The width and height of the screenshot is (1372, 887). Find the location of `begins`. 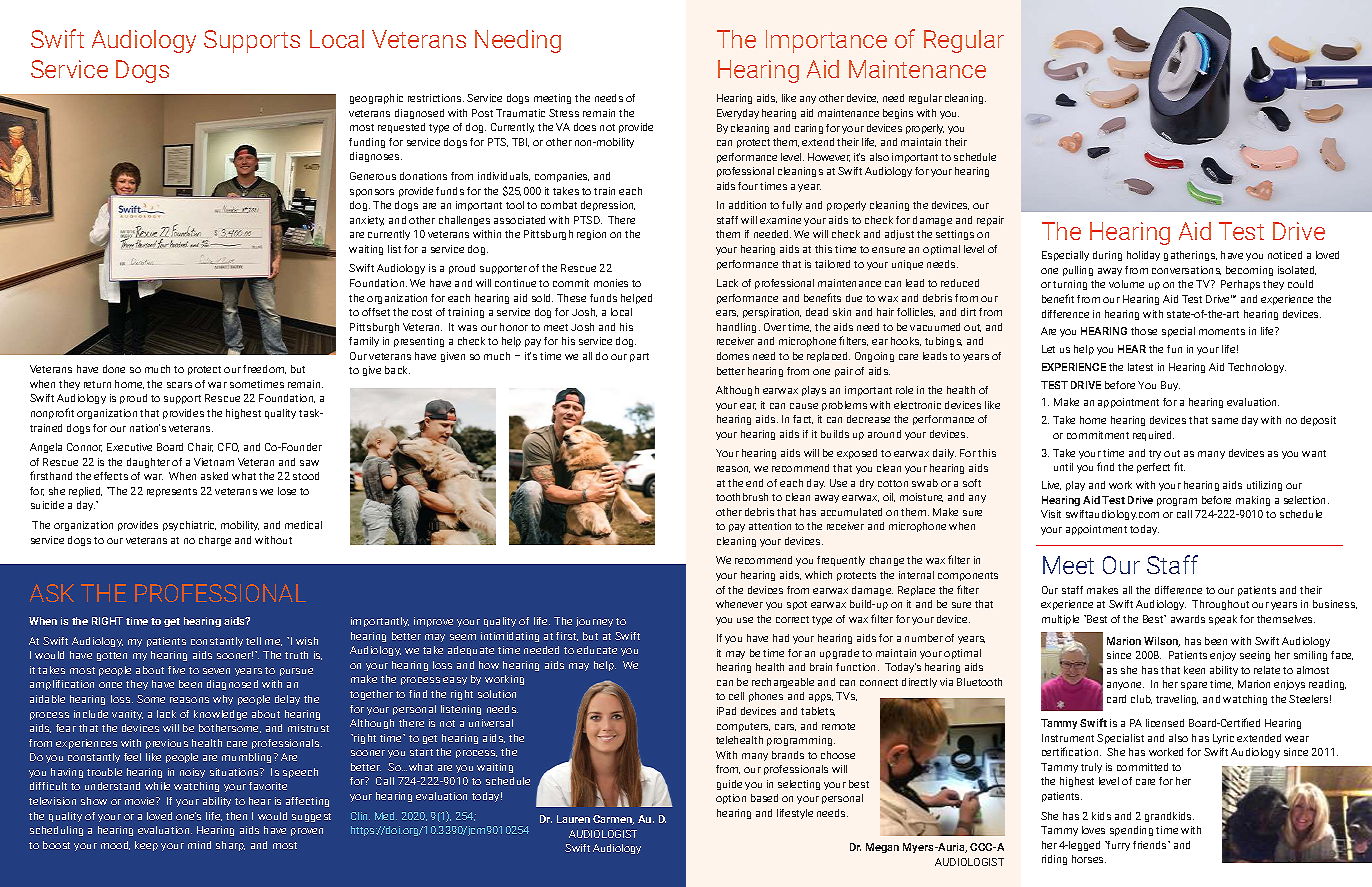

begins is located at coordinates (898, 114).
